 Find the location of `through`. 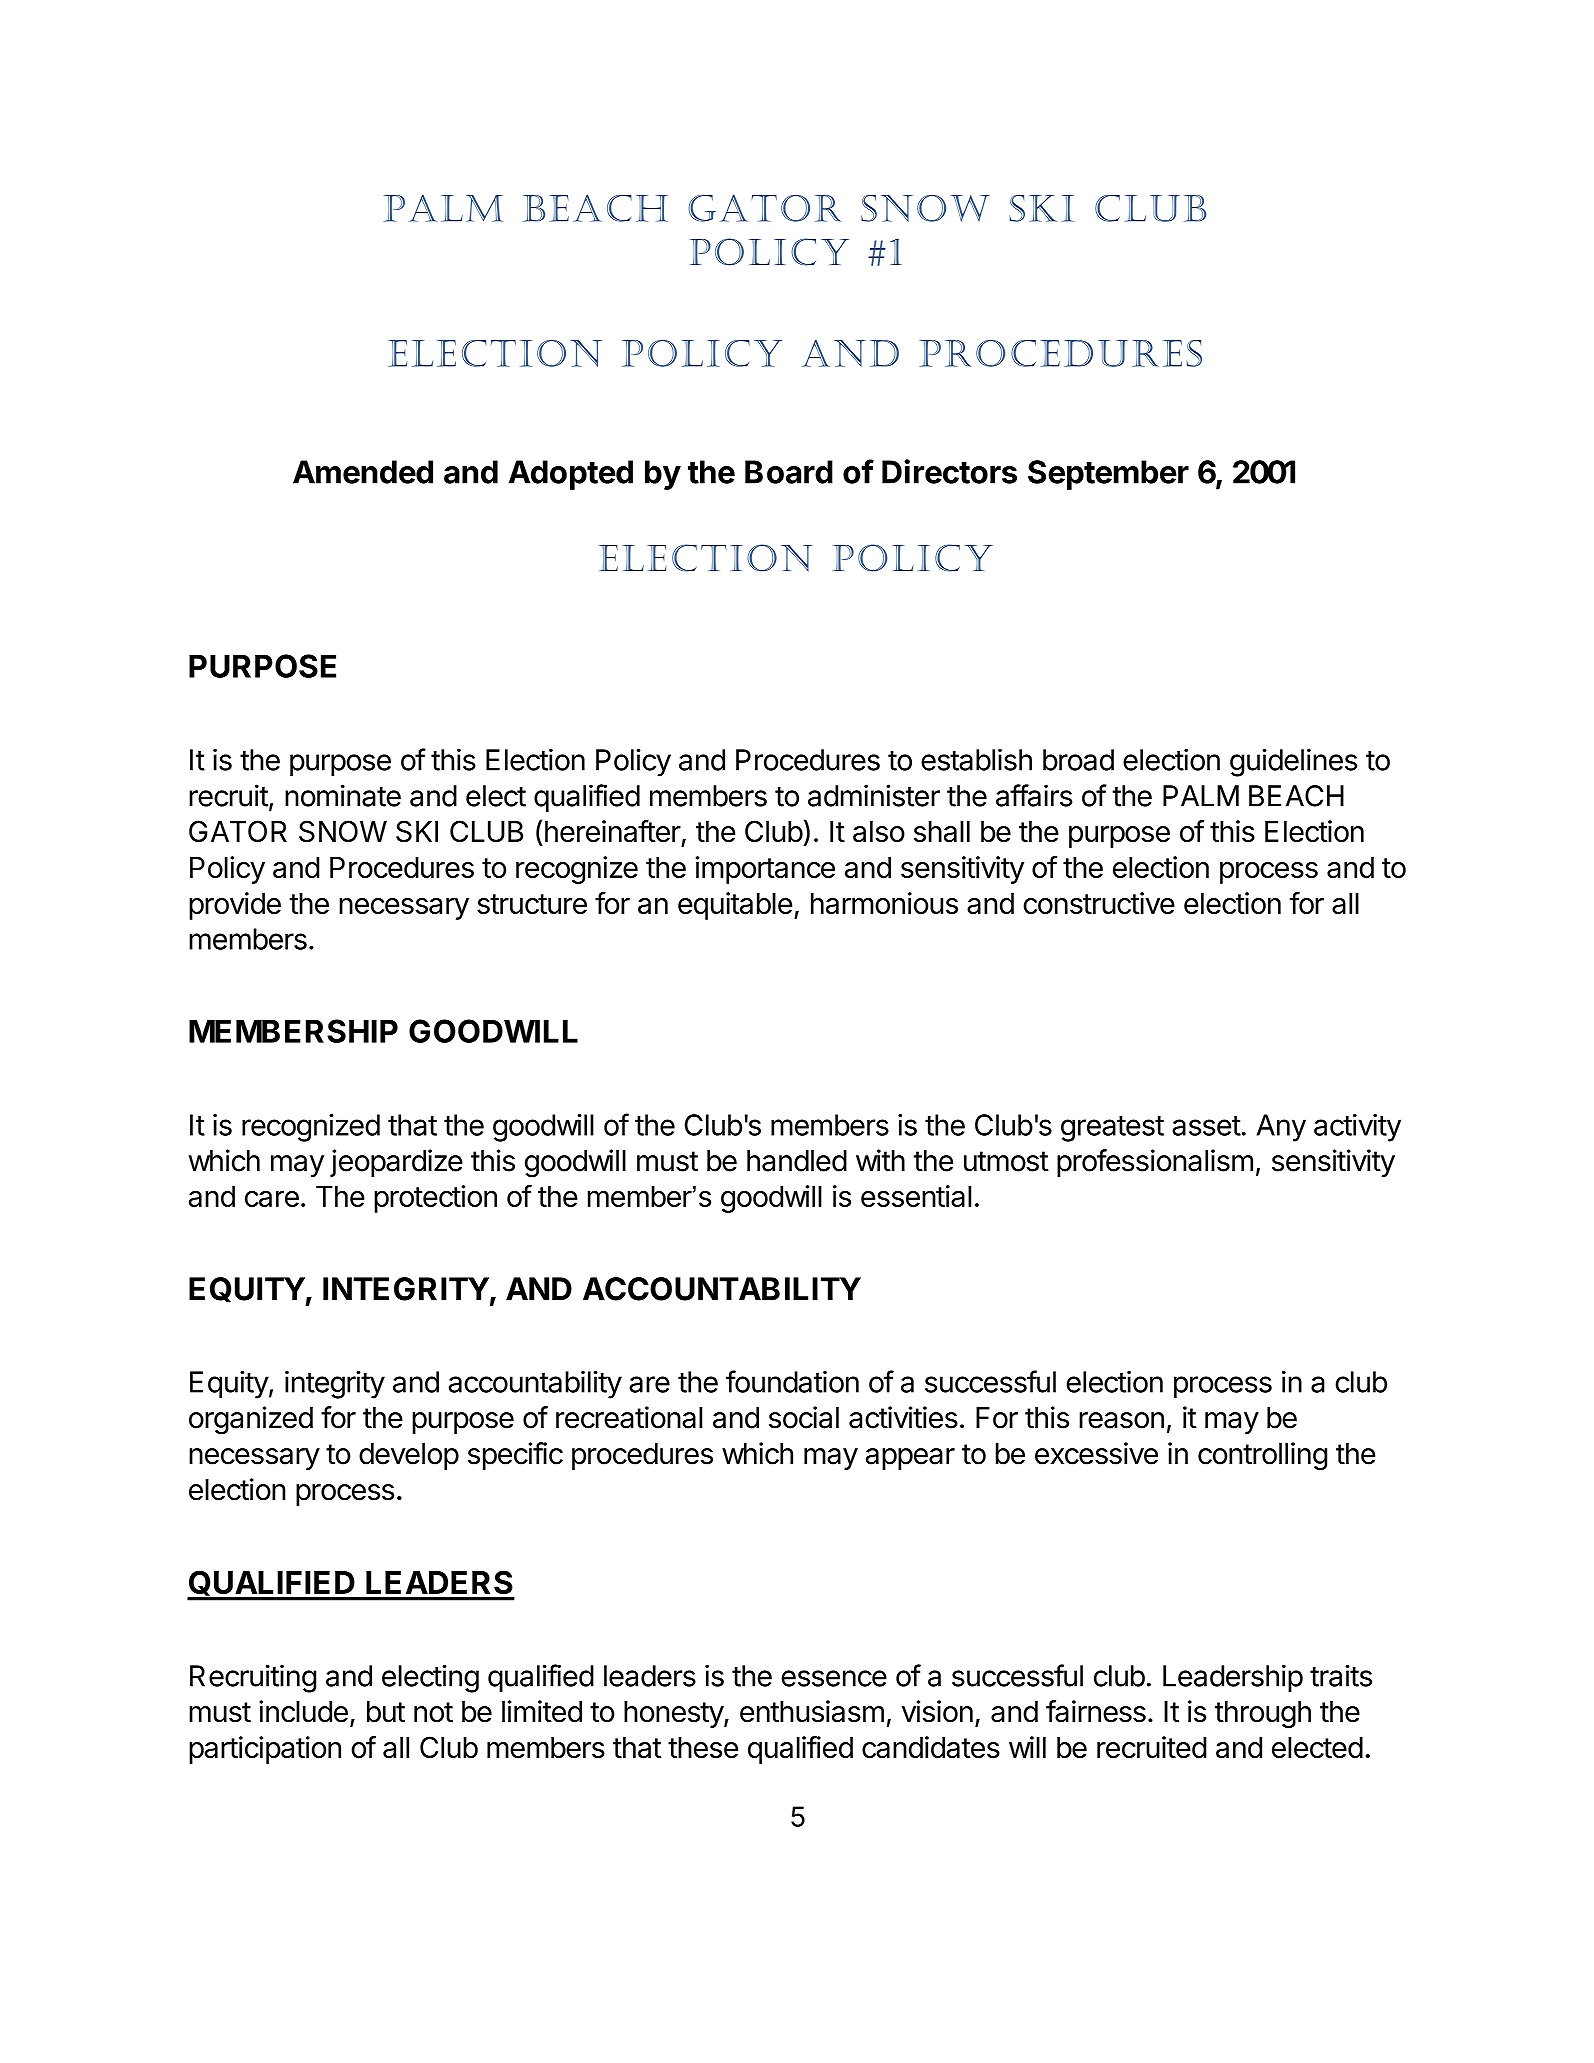

through is located at coordinates (1263, 1714).
